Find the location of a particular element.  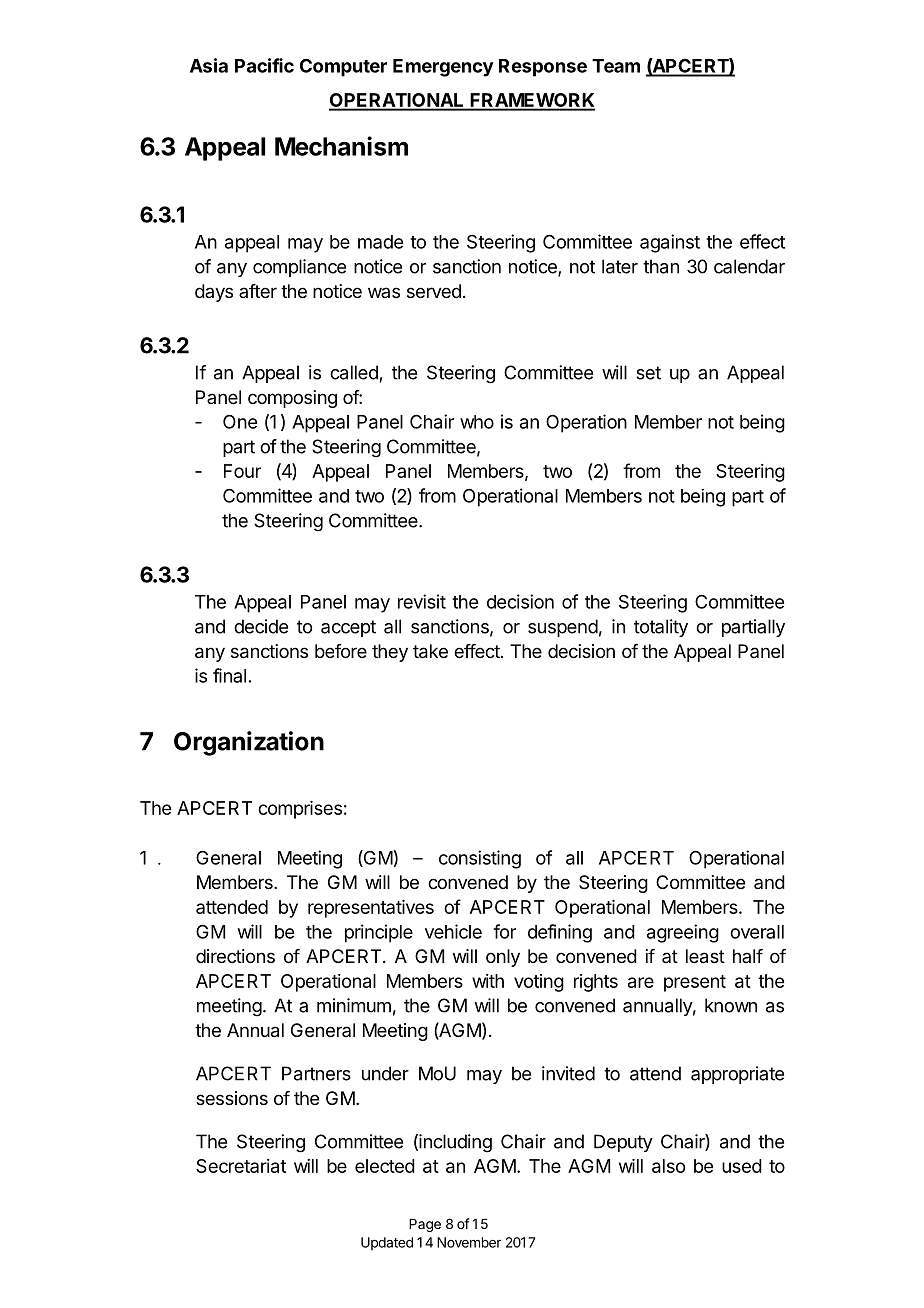

Pacific is located at coordinates (264, 65).
